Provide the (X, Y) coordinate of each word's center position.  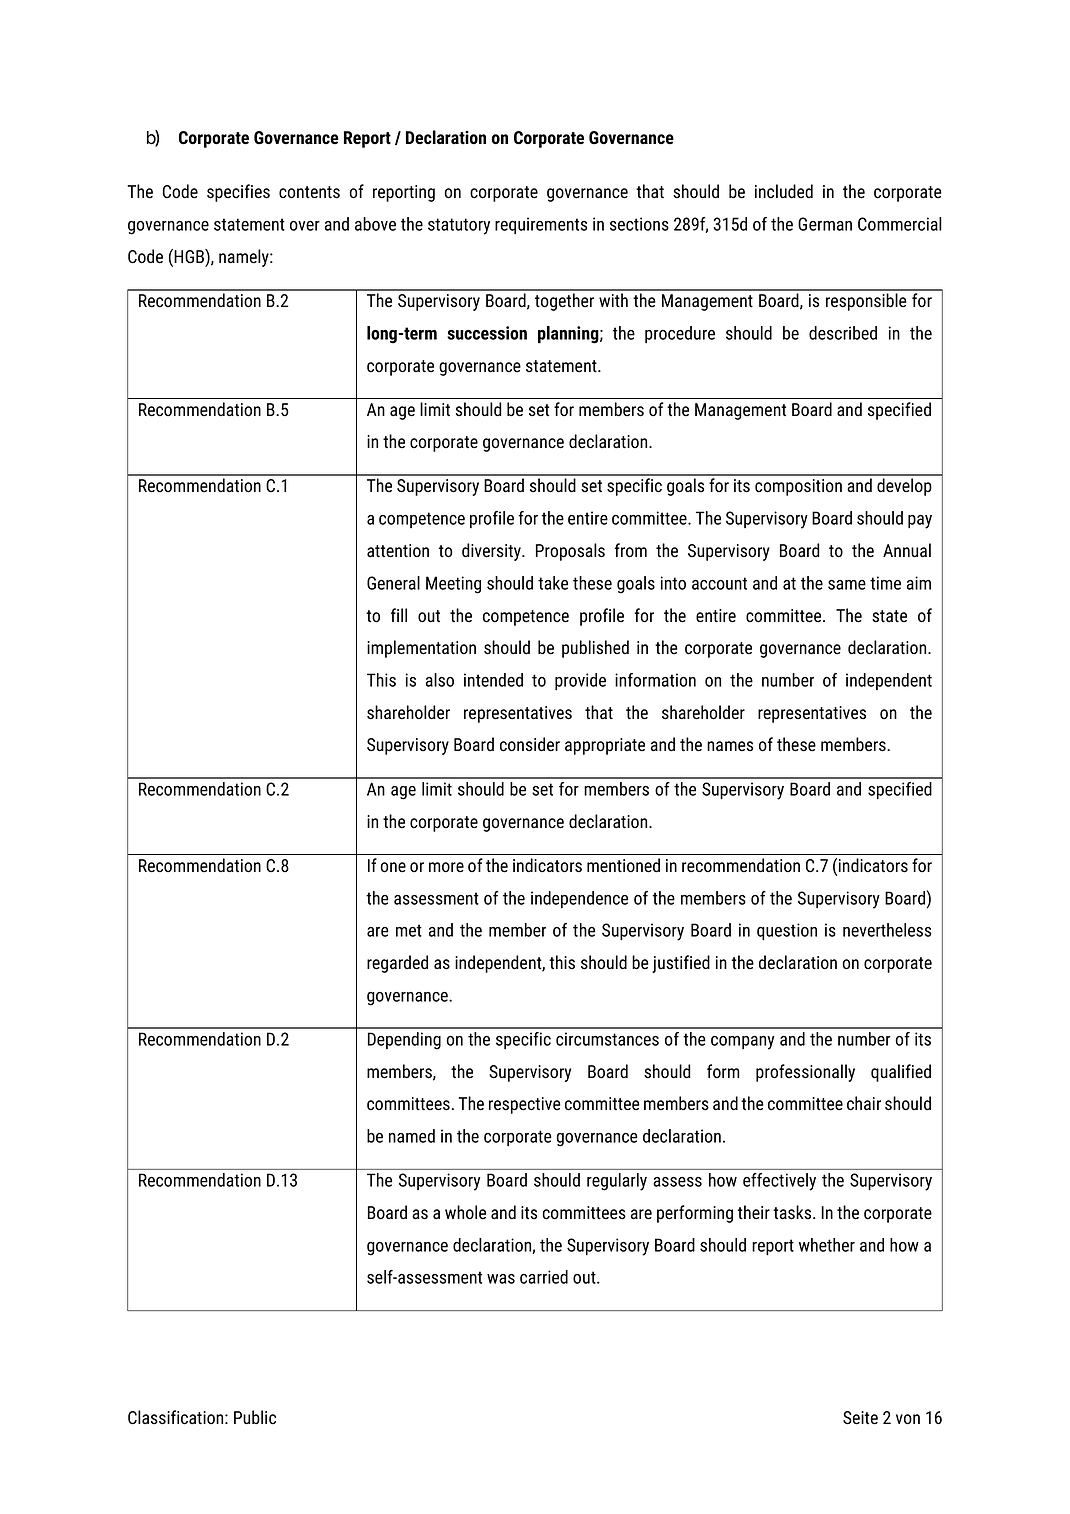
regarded (397, 964)
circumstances (607, 1039)
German (825, 224)
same (847, 585)
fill (399, 615)
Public (255, 1417)
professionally (805, 1073)
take (553, 583)
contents (309, 192)
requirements (541, 225)
